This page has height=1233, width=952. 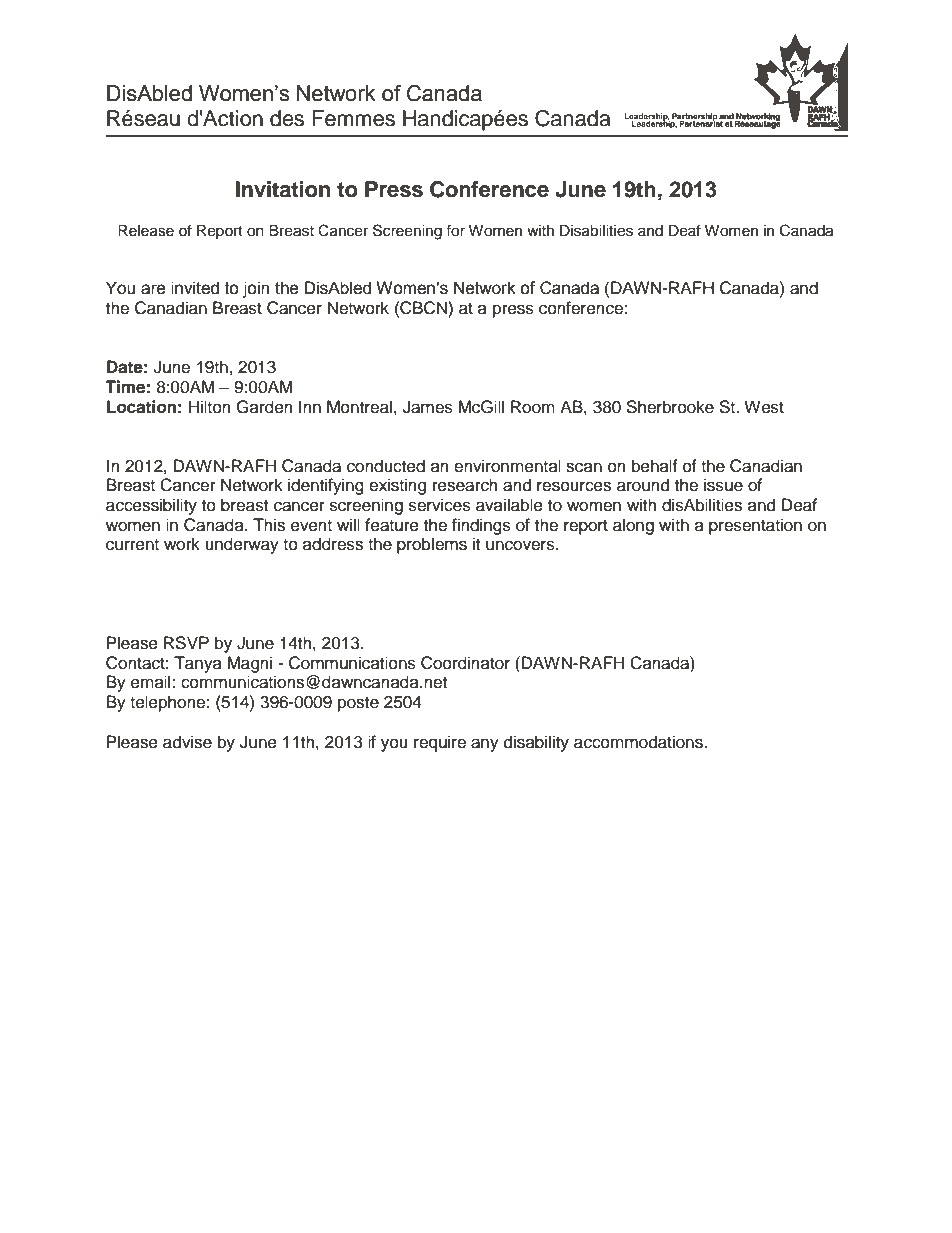 What do you see at coordinates (655, 466) in the page?
I see `behalf` at bounding box center [655, 466].
